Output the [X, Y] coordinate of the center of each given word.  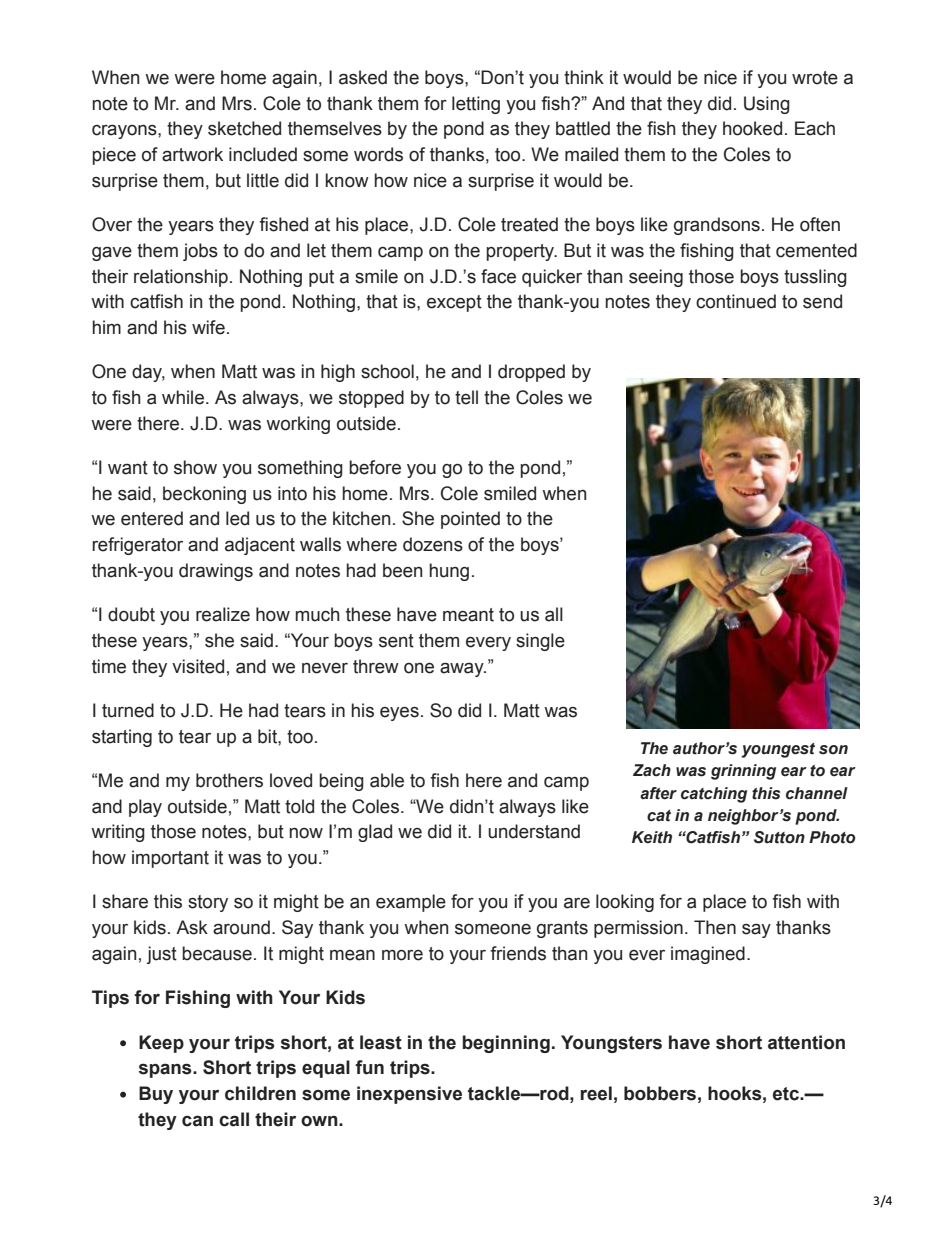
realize [223, 614]
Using [767, 105]
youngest [778, 750]
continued [736, 301]
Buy [156, 1095]
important [170, 859]
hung [449, 572]
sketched [244, 128]
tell [466, 397]
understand [534, 831]
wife [208, 327]
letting [476, 105]
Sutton [779, 837]
